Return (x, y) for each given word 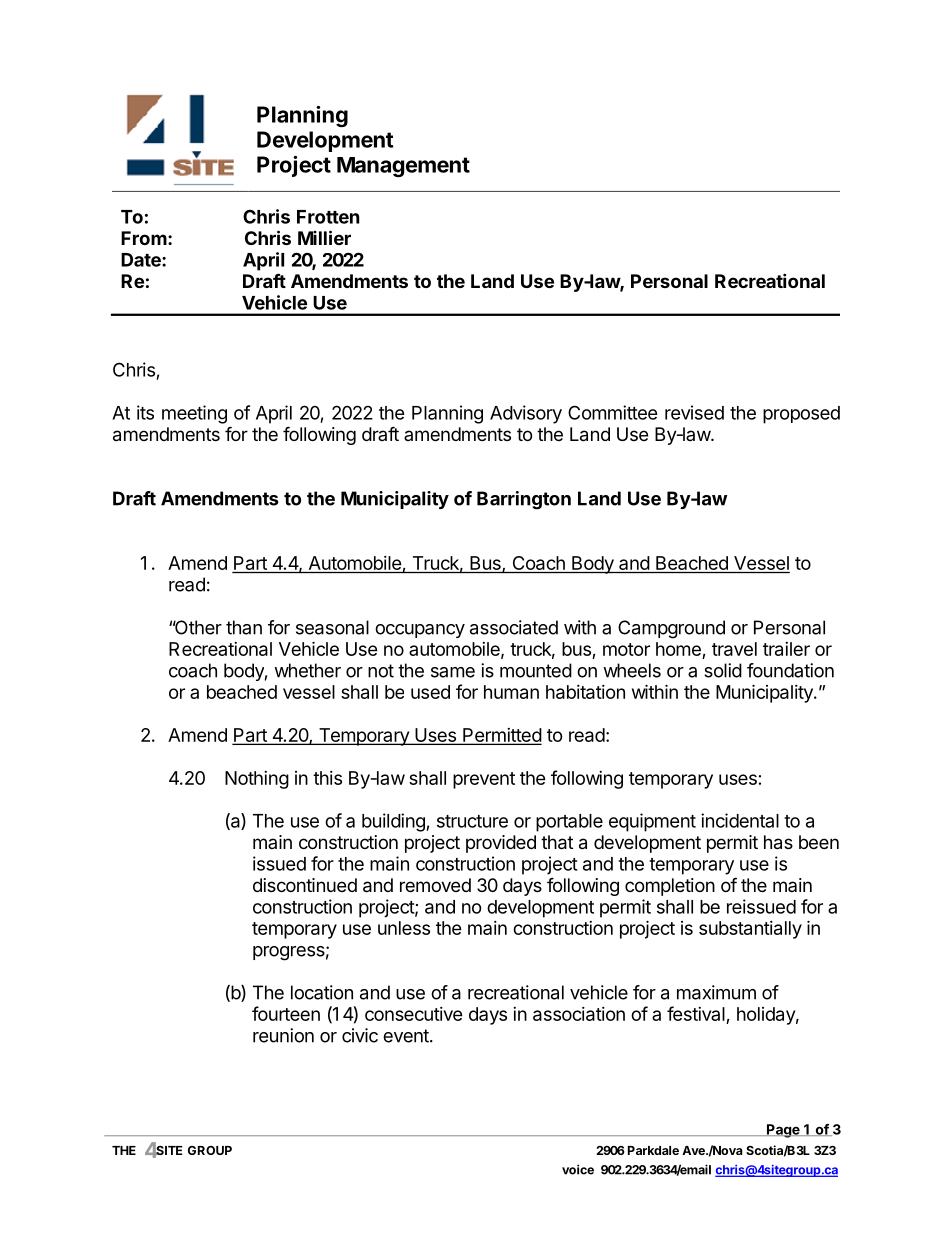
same (453, 672)
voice (578, 1169)
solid (723, 670)
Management (403, 167)
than (244, 627)
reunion (283, 1035)
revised (694, 412)
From (144, 238)
